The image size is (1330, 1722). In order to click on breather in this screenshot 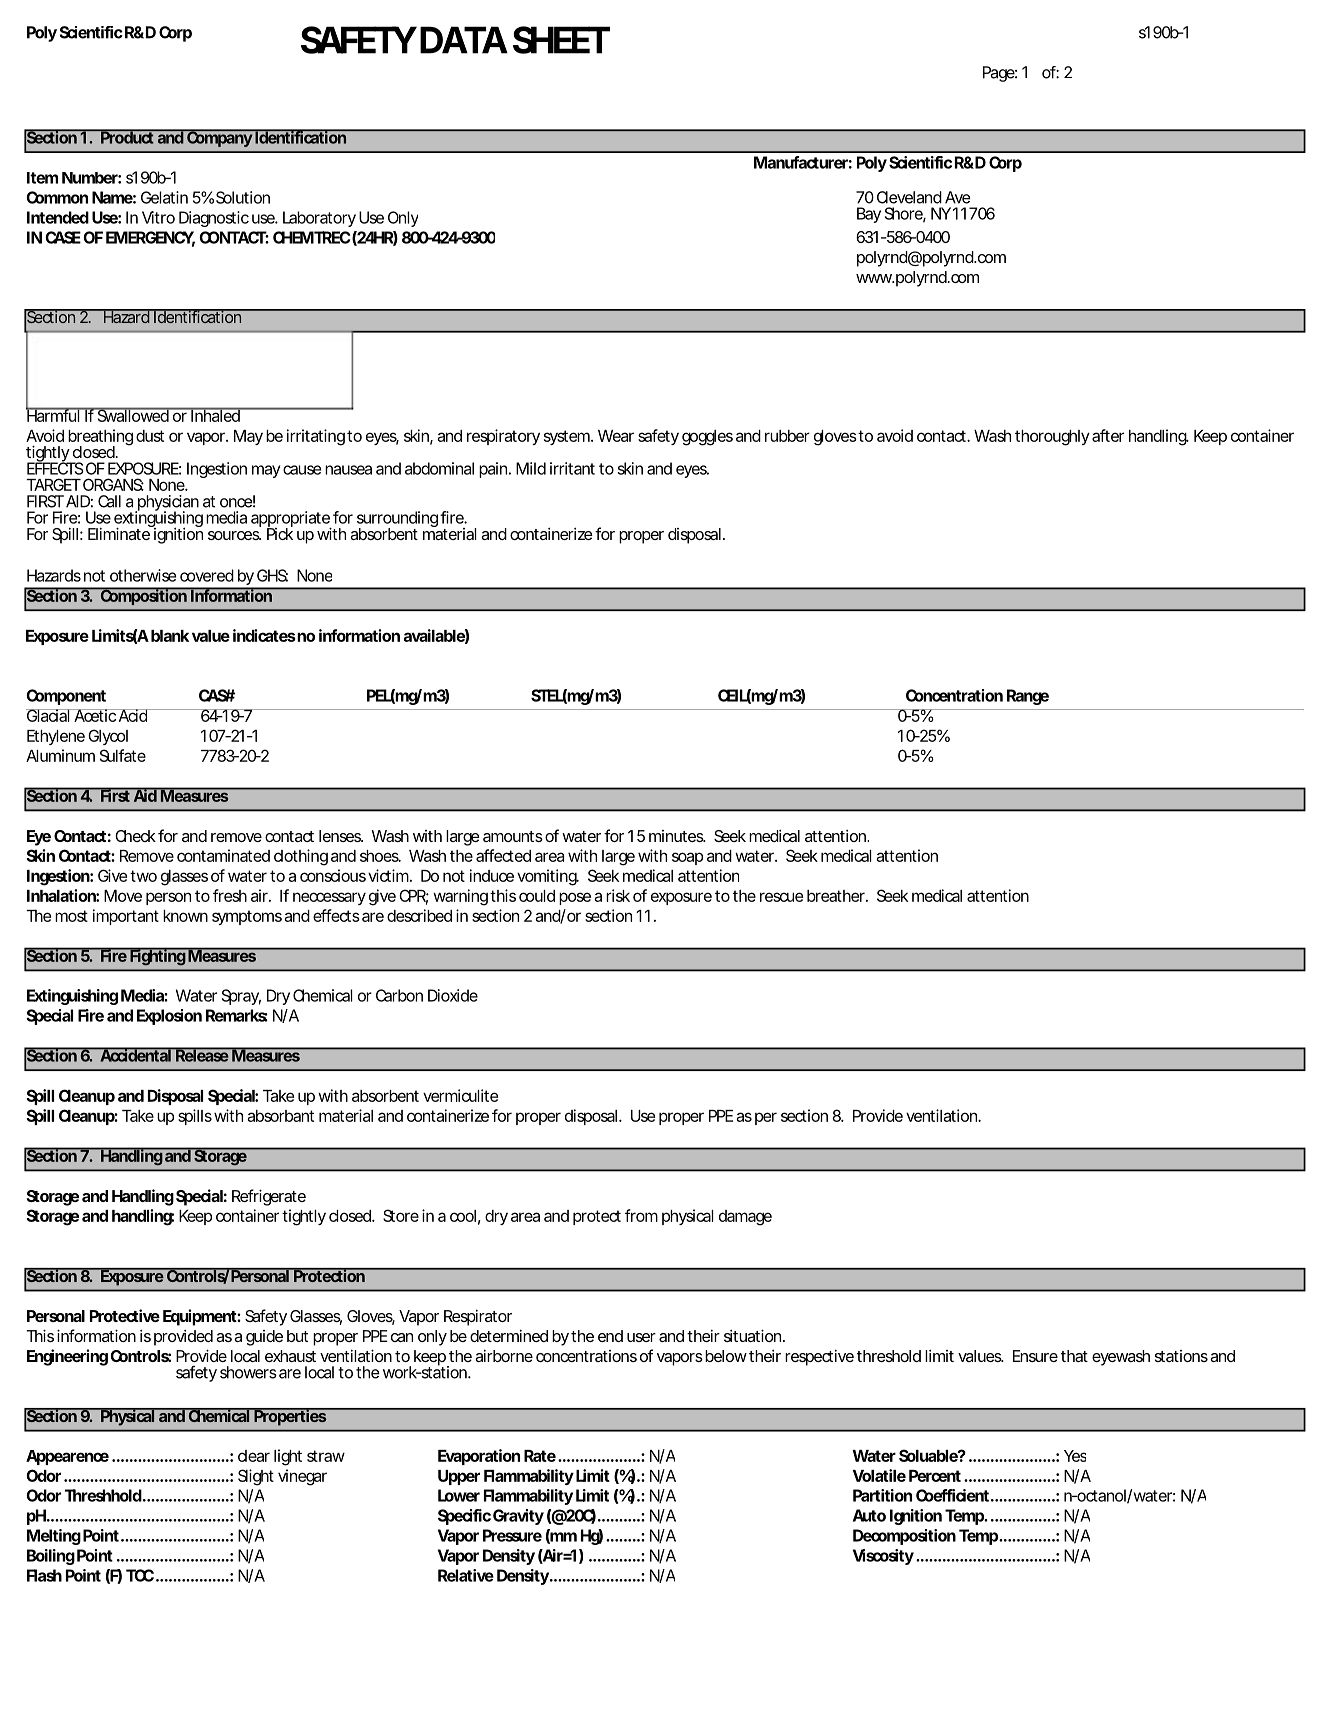, I will do `click(837, 896)`.
